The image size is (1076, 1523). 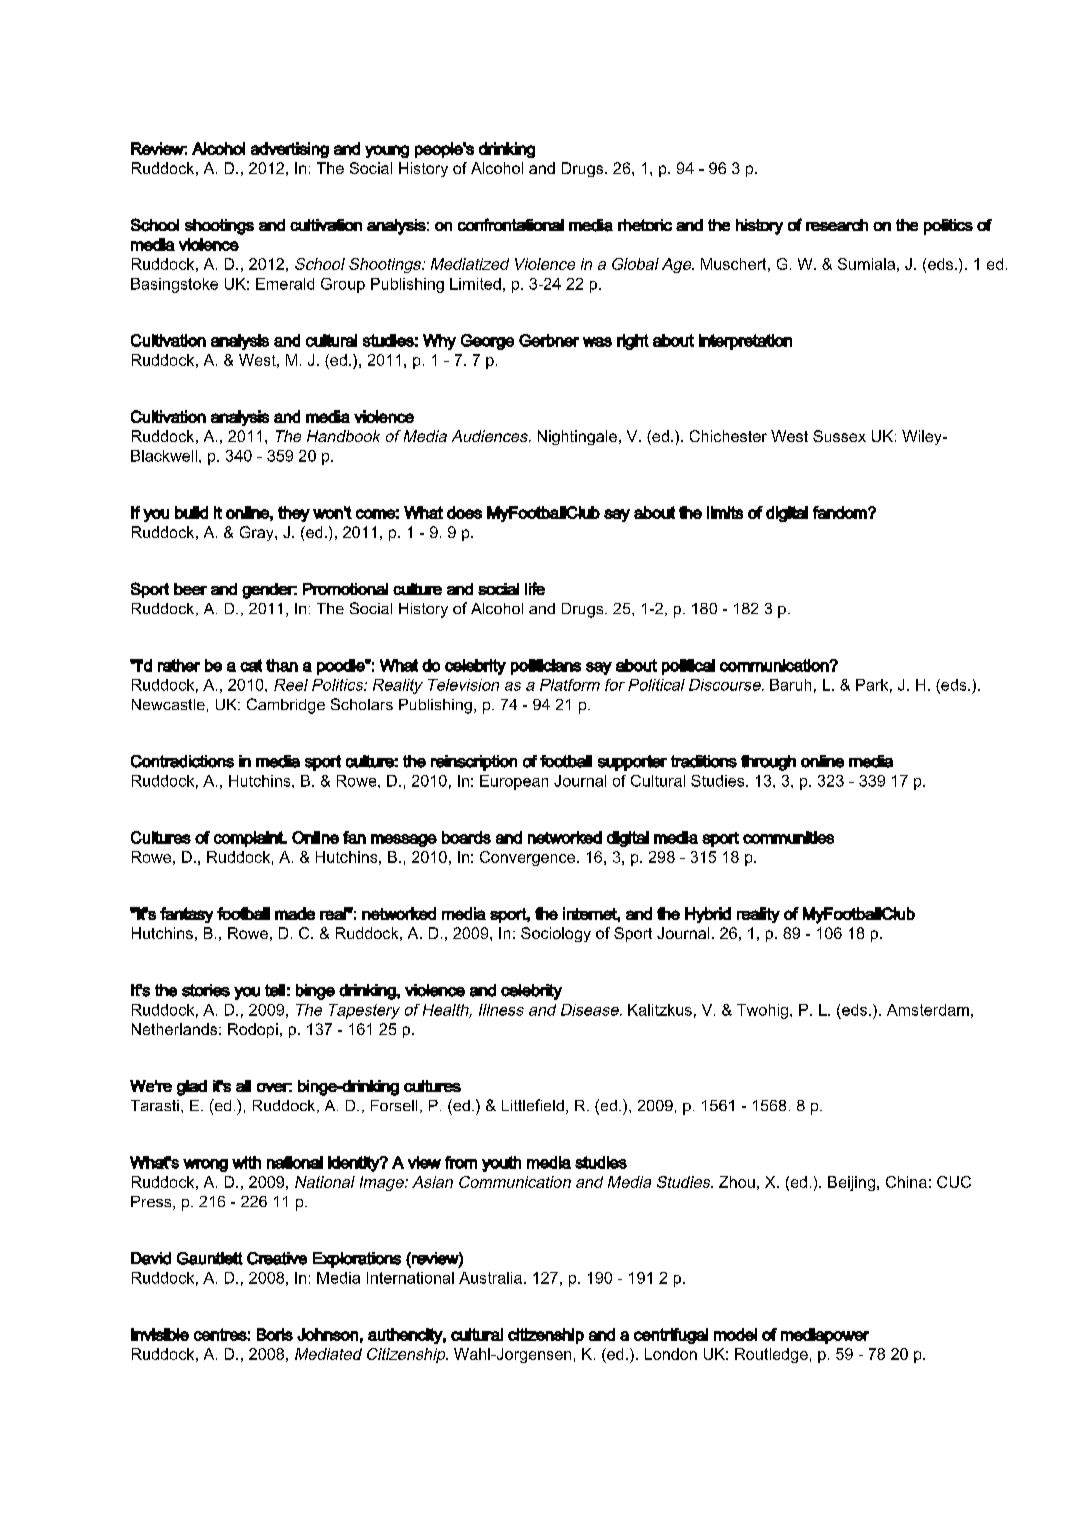 What do you see at coordinates (290, 150) in the document?
I see `advertising` at bounding box center [290, 150].
